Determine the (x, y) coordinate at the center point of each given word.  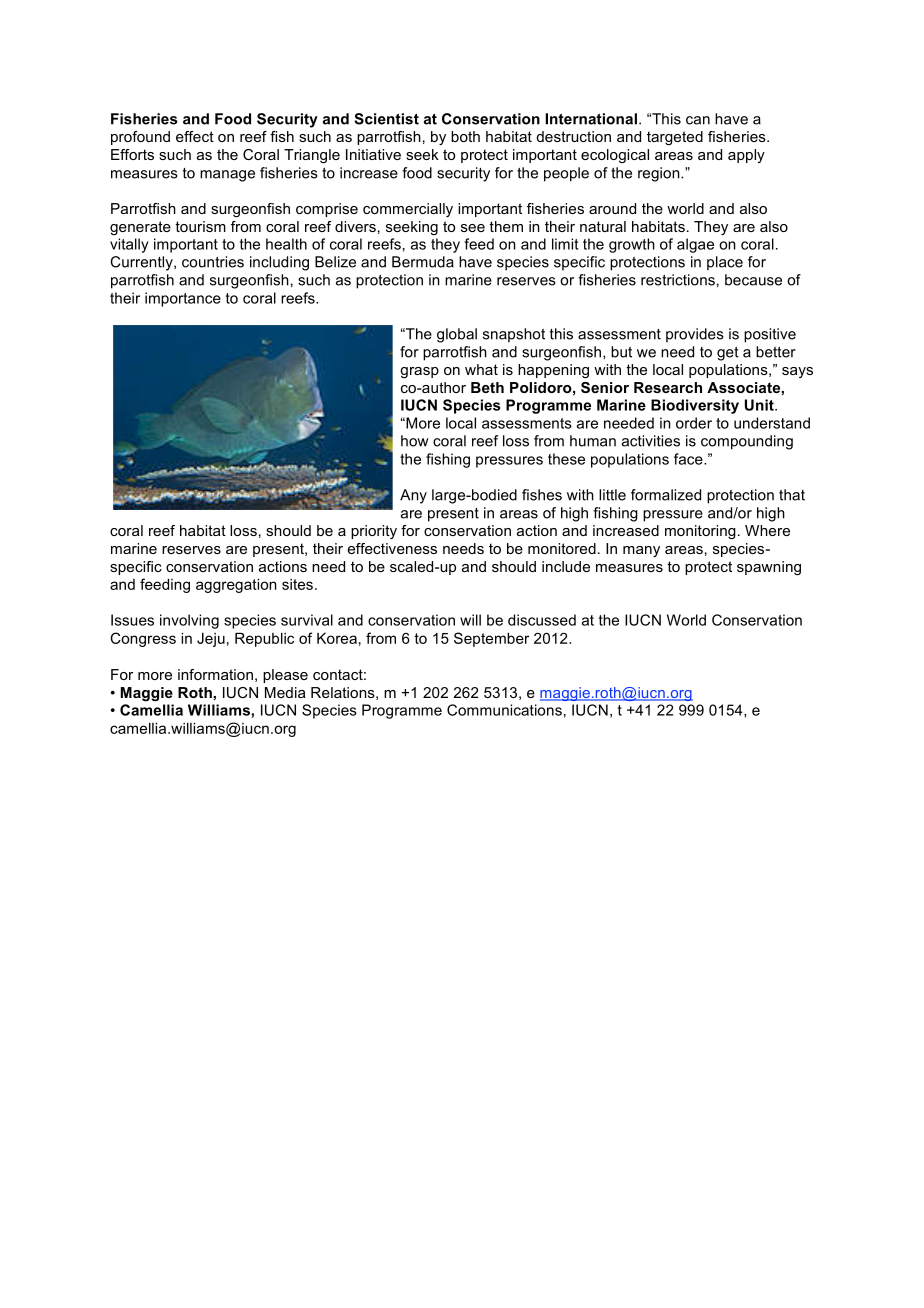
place (725, 263)
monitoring (700, 532)
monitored (562, 548)
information (215, 674)
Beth (487, 387)
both (465, 136)
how (415, 441)
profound (140, 138)
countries (213, 262)
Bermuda (423, 262)
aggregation (236, 586)
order (694, 423)
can (698, 120)
